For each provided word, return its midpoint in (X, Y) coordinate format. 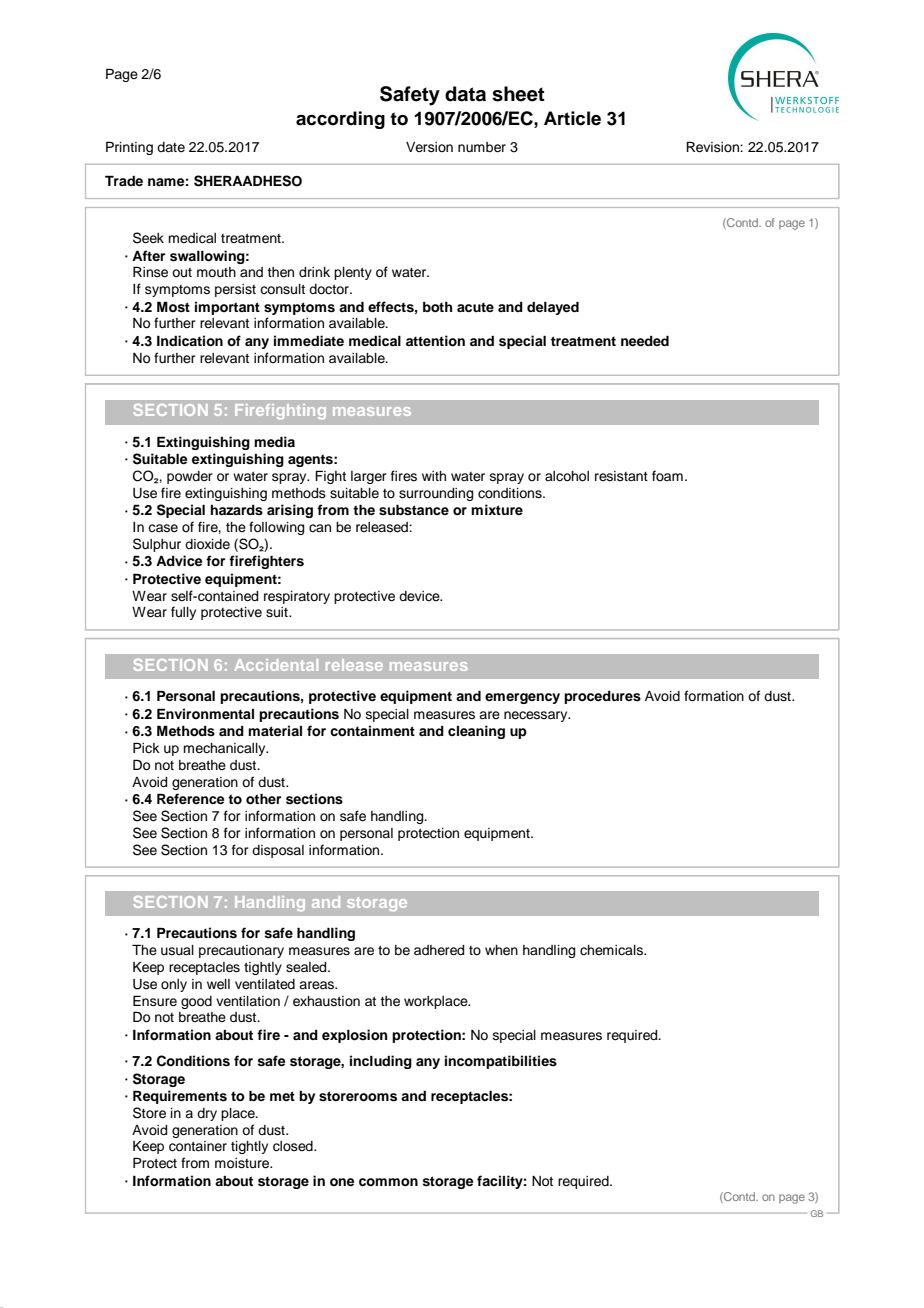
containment (372, 731)
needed (645, 340)
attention (435, 341)
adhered (439, 950)
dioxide (207, 544)
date (171, 147)
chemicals (612, 950)
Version (429, 147)
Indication (190, 341)
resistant (621, 476)
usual (177, 950)
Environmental (205, 713)
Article (572, 118)
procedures (602, 697)
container (198, 1146)
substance (414, 510)
